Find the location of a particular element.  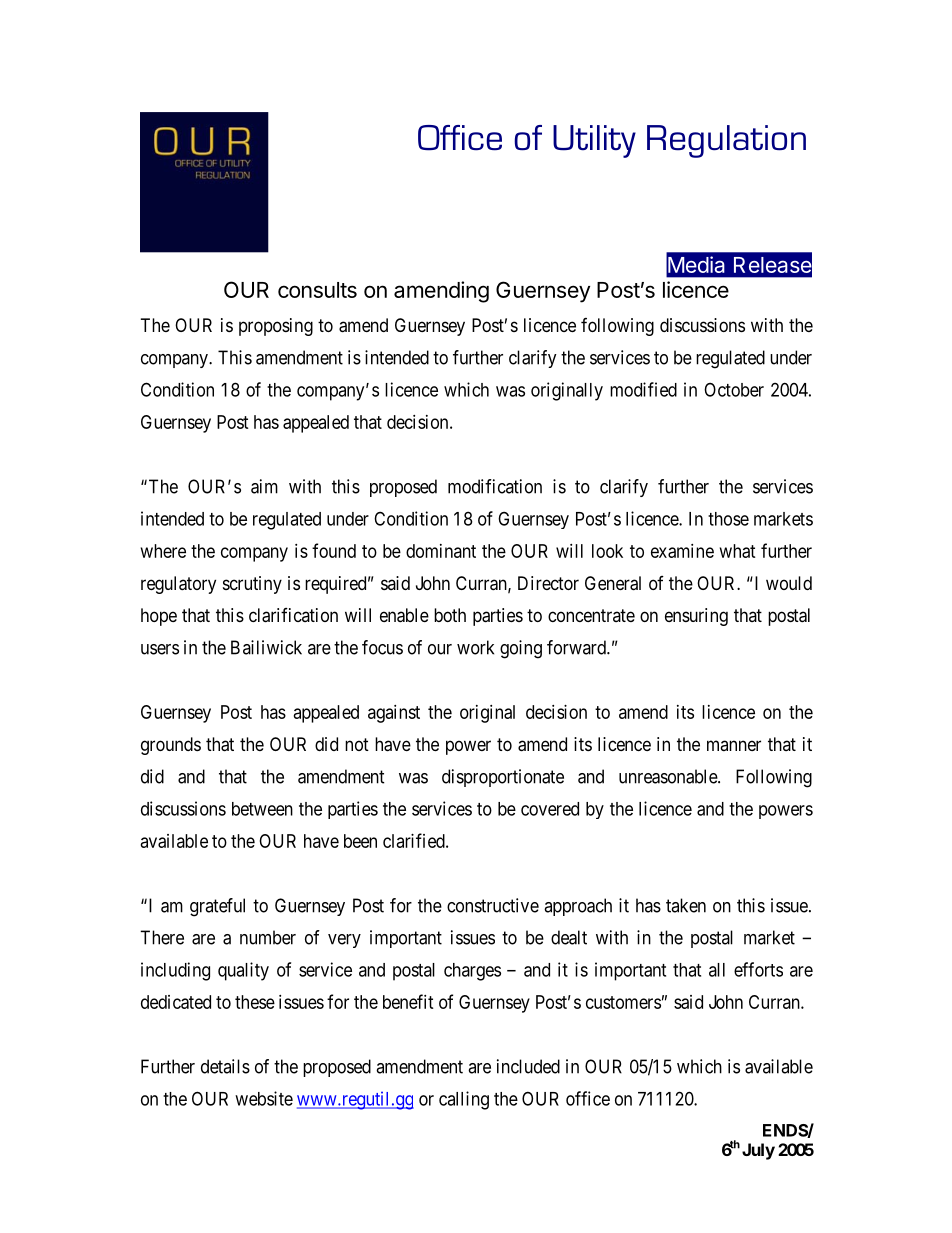

modification is located at coordinates (495, 486).
